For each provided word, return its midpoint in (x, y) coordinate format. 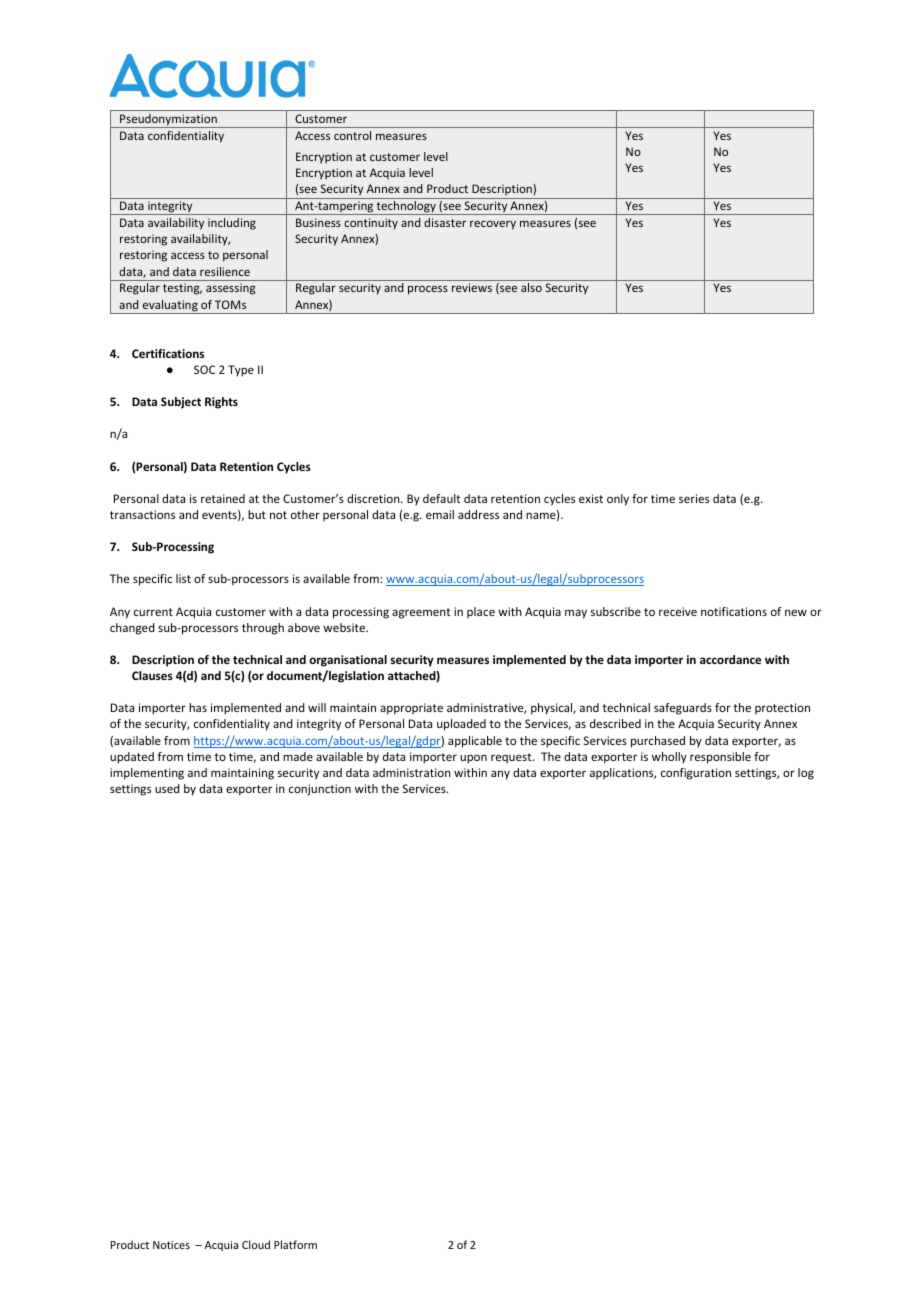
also (531, 287)
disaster (445, 222)
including (232, 224)
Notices (171, 1245)
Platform (295, 1244)
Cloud (256, 1244)
